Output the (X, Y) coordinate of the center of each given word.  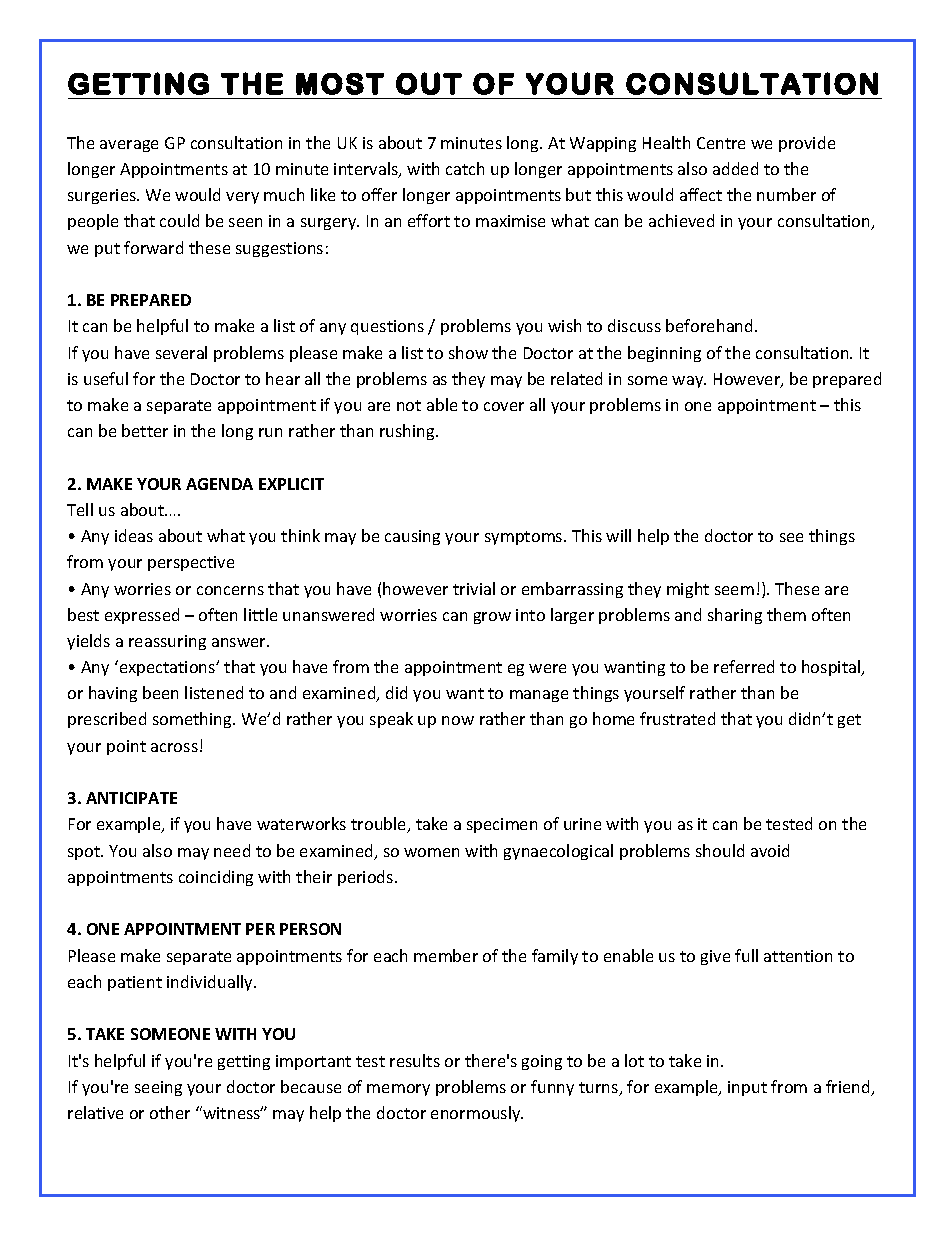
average (129, 146)
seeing (158, 1088)
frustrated (677, 718)
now (458, 720)
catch (465, 168)
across (174, 747)
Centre (721, 143)
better (145, 430)
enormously (477, 1114)
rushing (408, 432)
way (689, 382)
